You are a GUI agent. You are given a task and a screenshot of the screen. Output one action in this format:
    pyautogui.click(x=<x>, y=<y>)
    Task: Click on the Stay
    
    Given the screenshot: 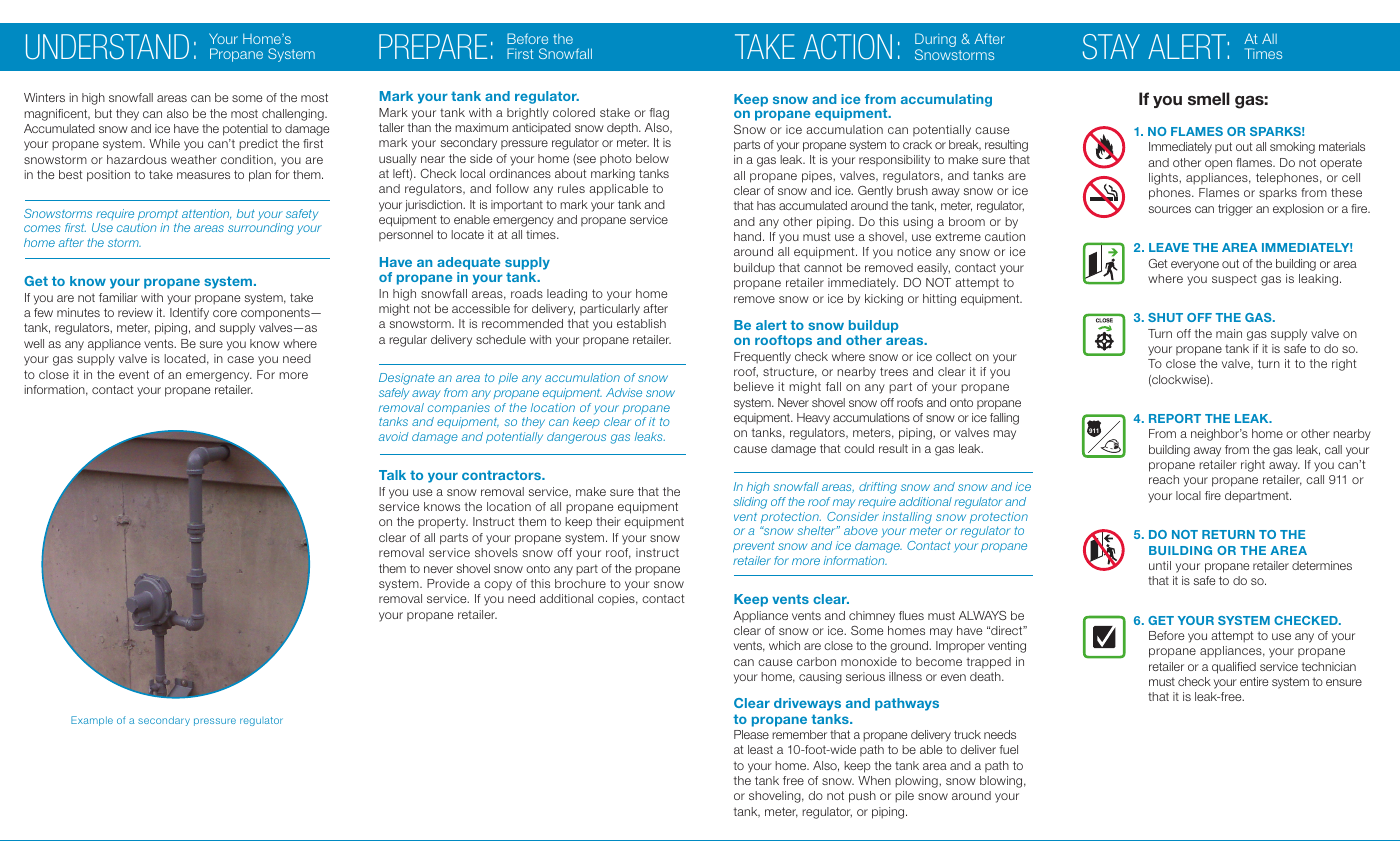 What is the action you would take?
    pyautogui.click(x=1111, y=47)
